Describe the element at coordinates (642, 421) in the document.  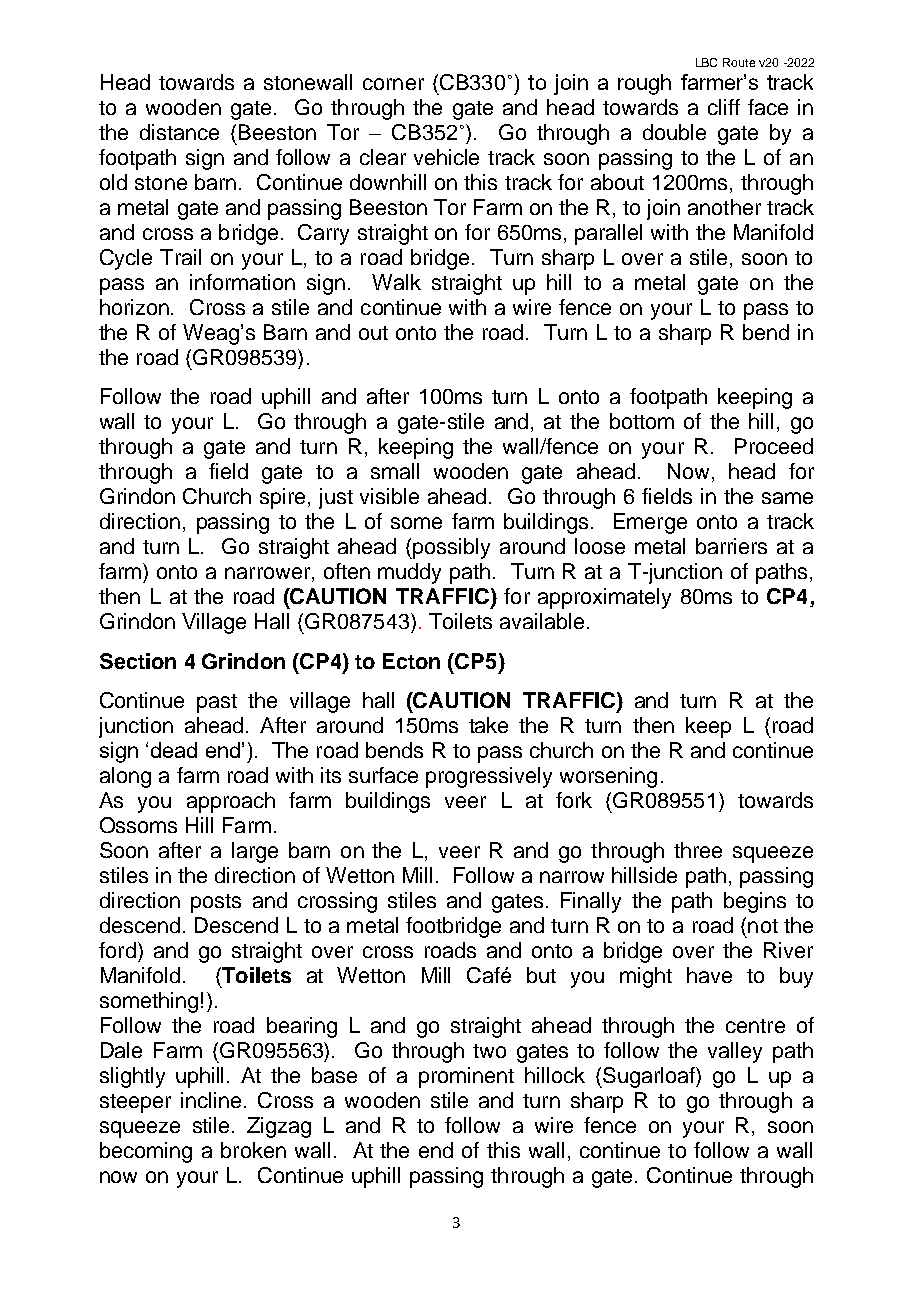
I see `bottom` at that location.
